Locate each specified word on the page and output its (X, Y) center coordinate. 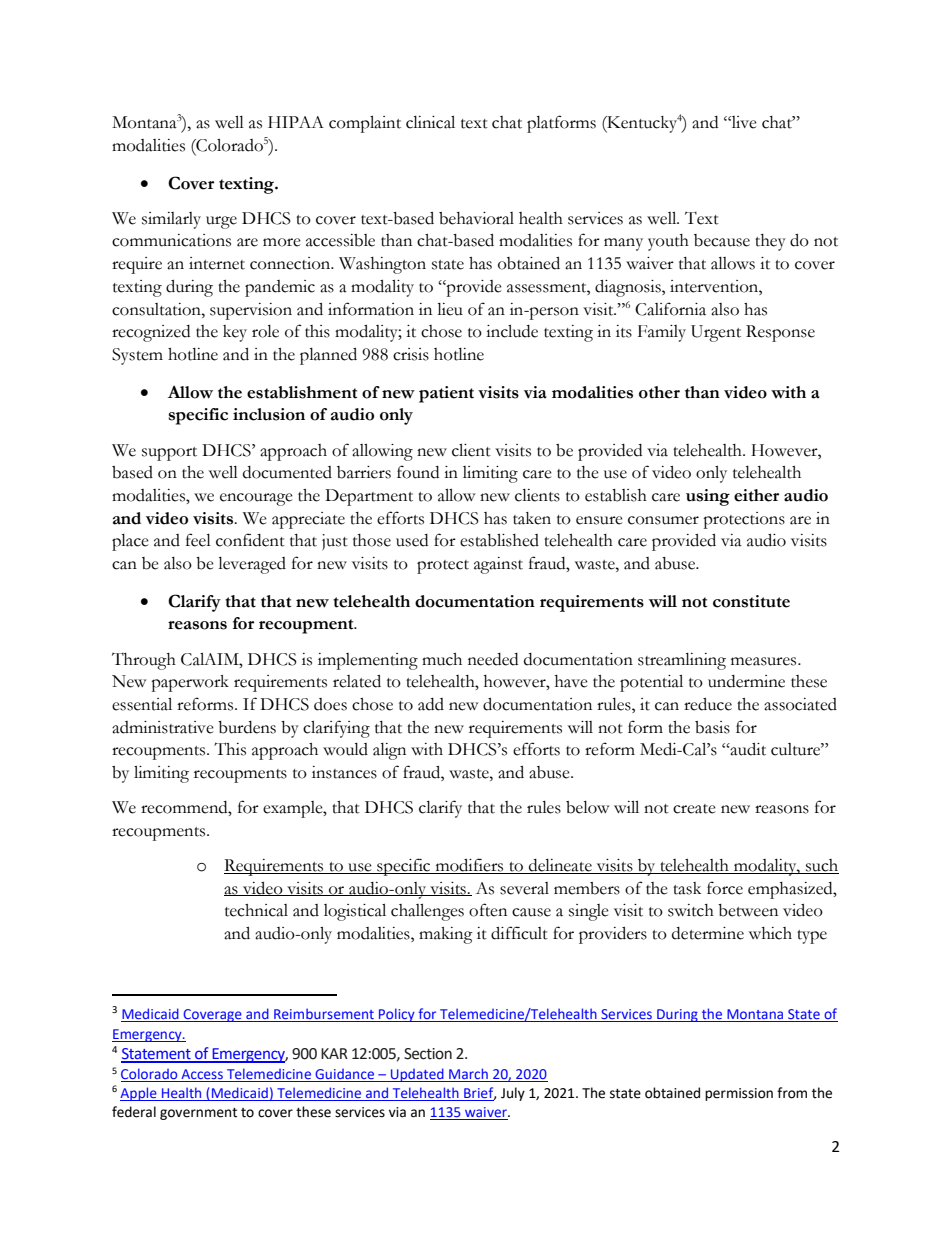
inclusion (269, 414)
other (659, 392)
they (770, 242)
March (468, 1075)
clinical (430, 122)
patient (446, 394)
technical (256, 910)
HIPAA (296, 122)
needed (493, 659)
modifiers (469, 866)
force (725, 888)
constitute (751, 601)
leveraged (252, 565)
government (198, 1114)
